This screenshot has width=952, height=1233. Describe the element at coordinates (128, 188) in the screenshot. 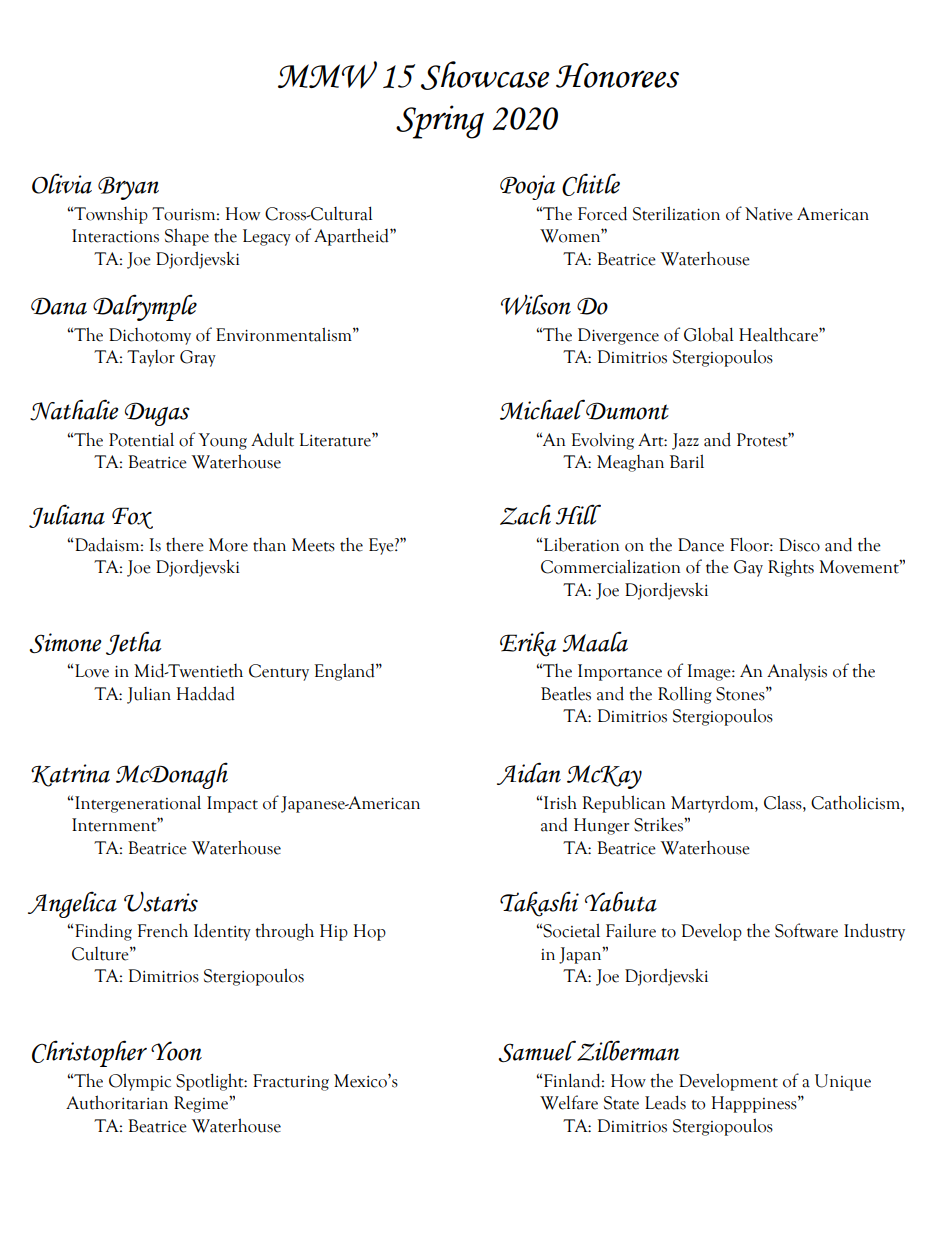

I see `Bryan` at that location.
